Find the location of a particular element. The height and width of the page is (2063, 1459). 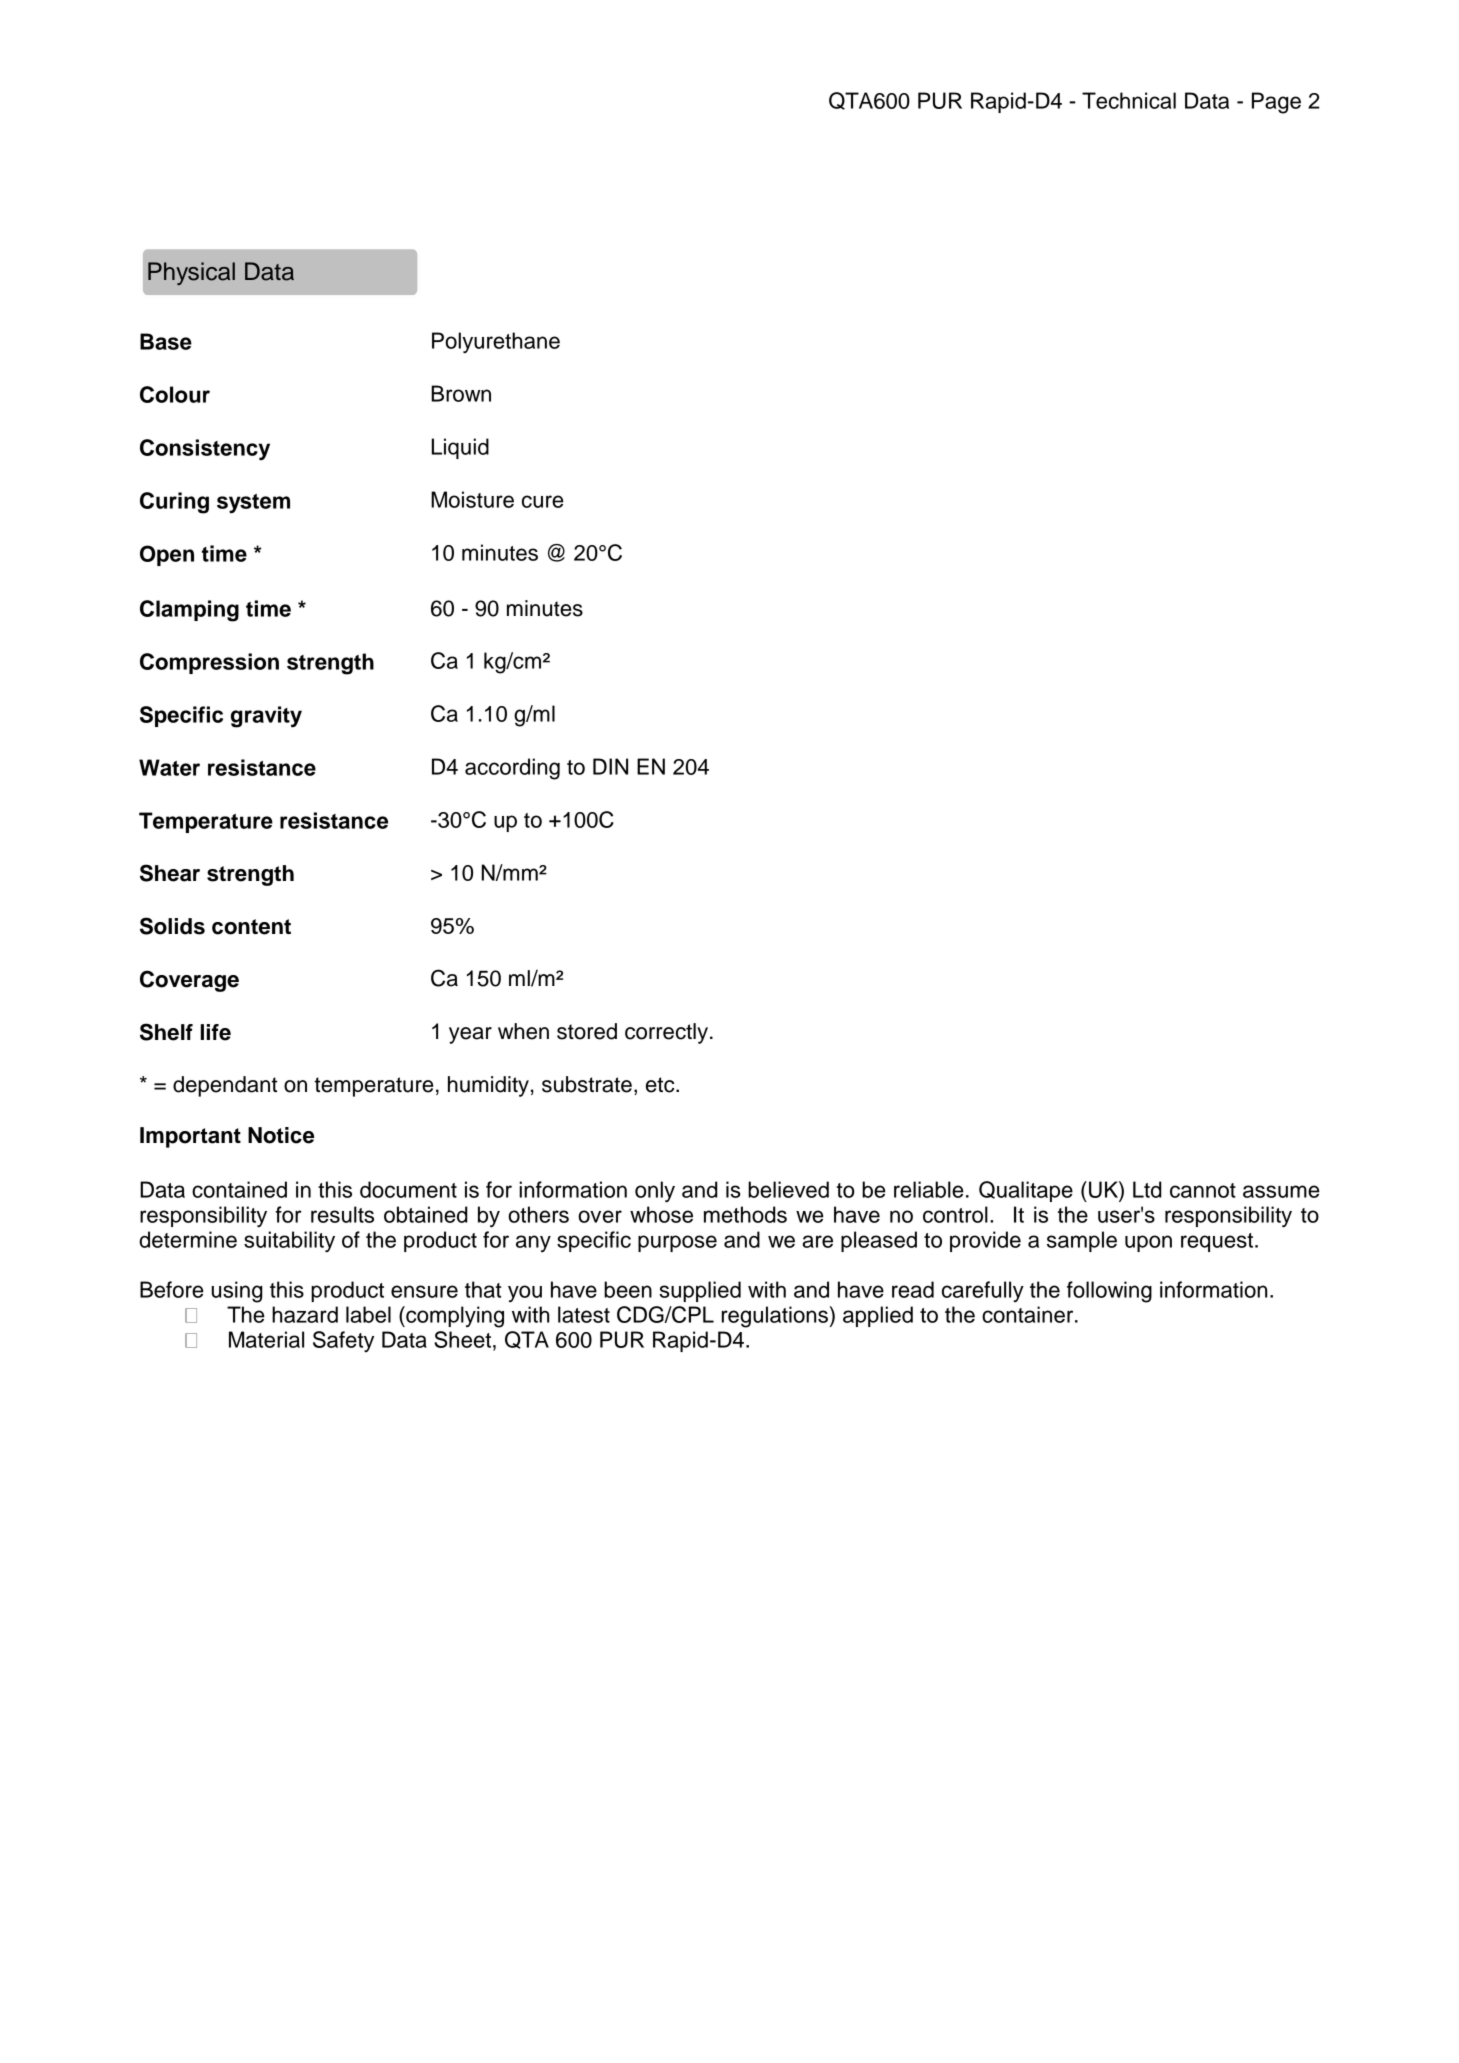

Consistency is located at coordinates (205, 450).
